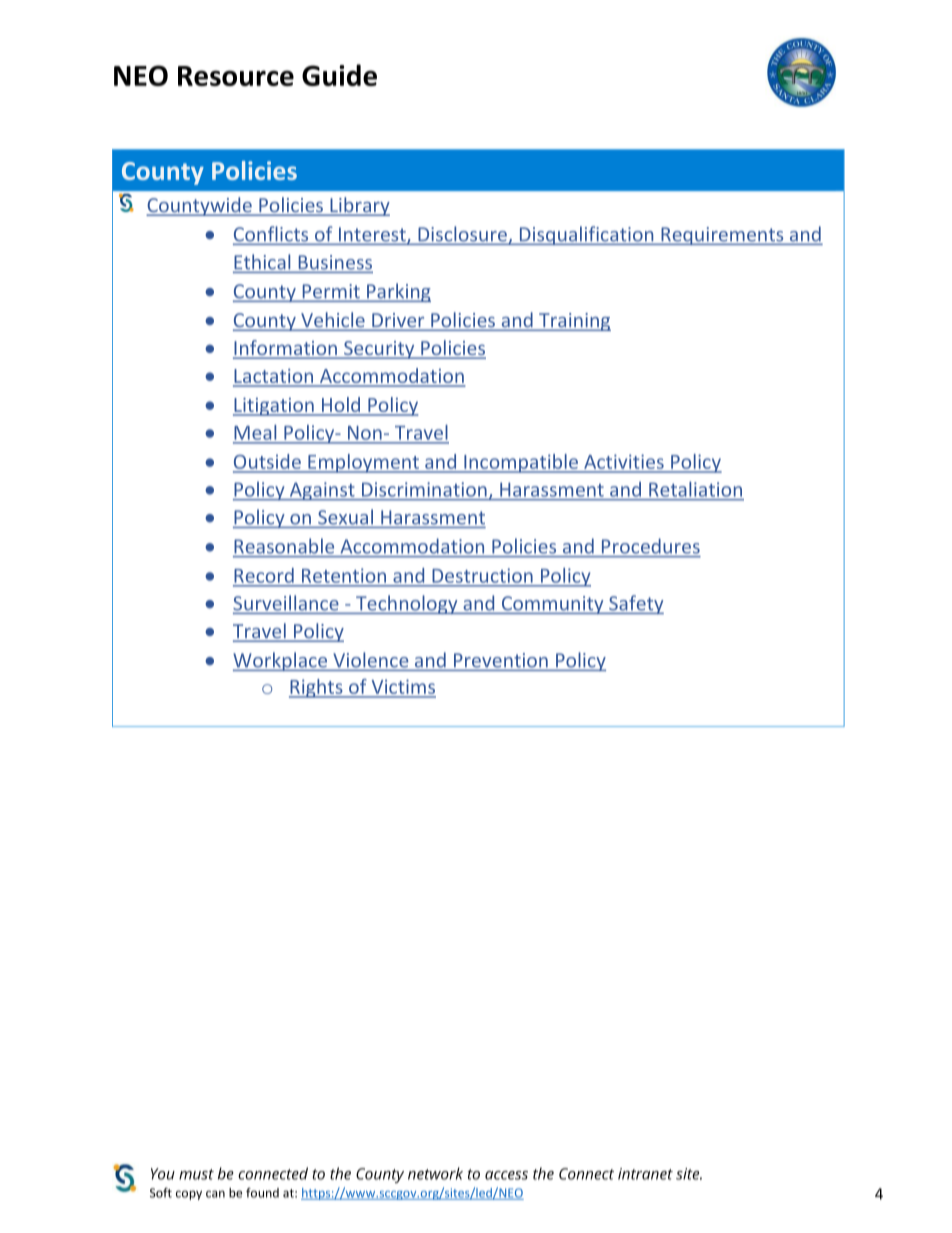  Describe the element at coordinates (196, 1174) in the document. I see `must` at that location.
